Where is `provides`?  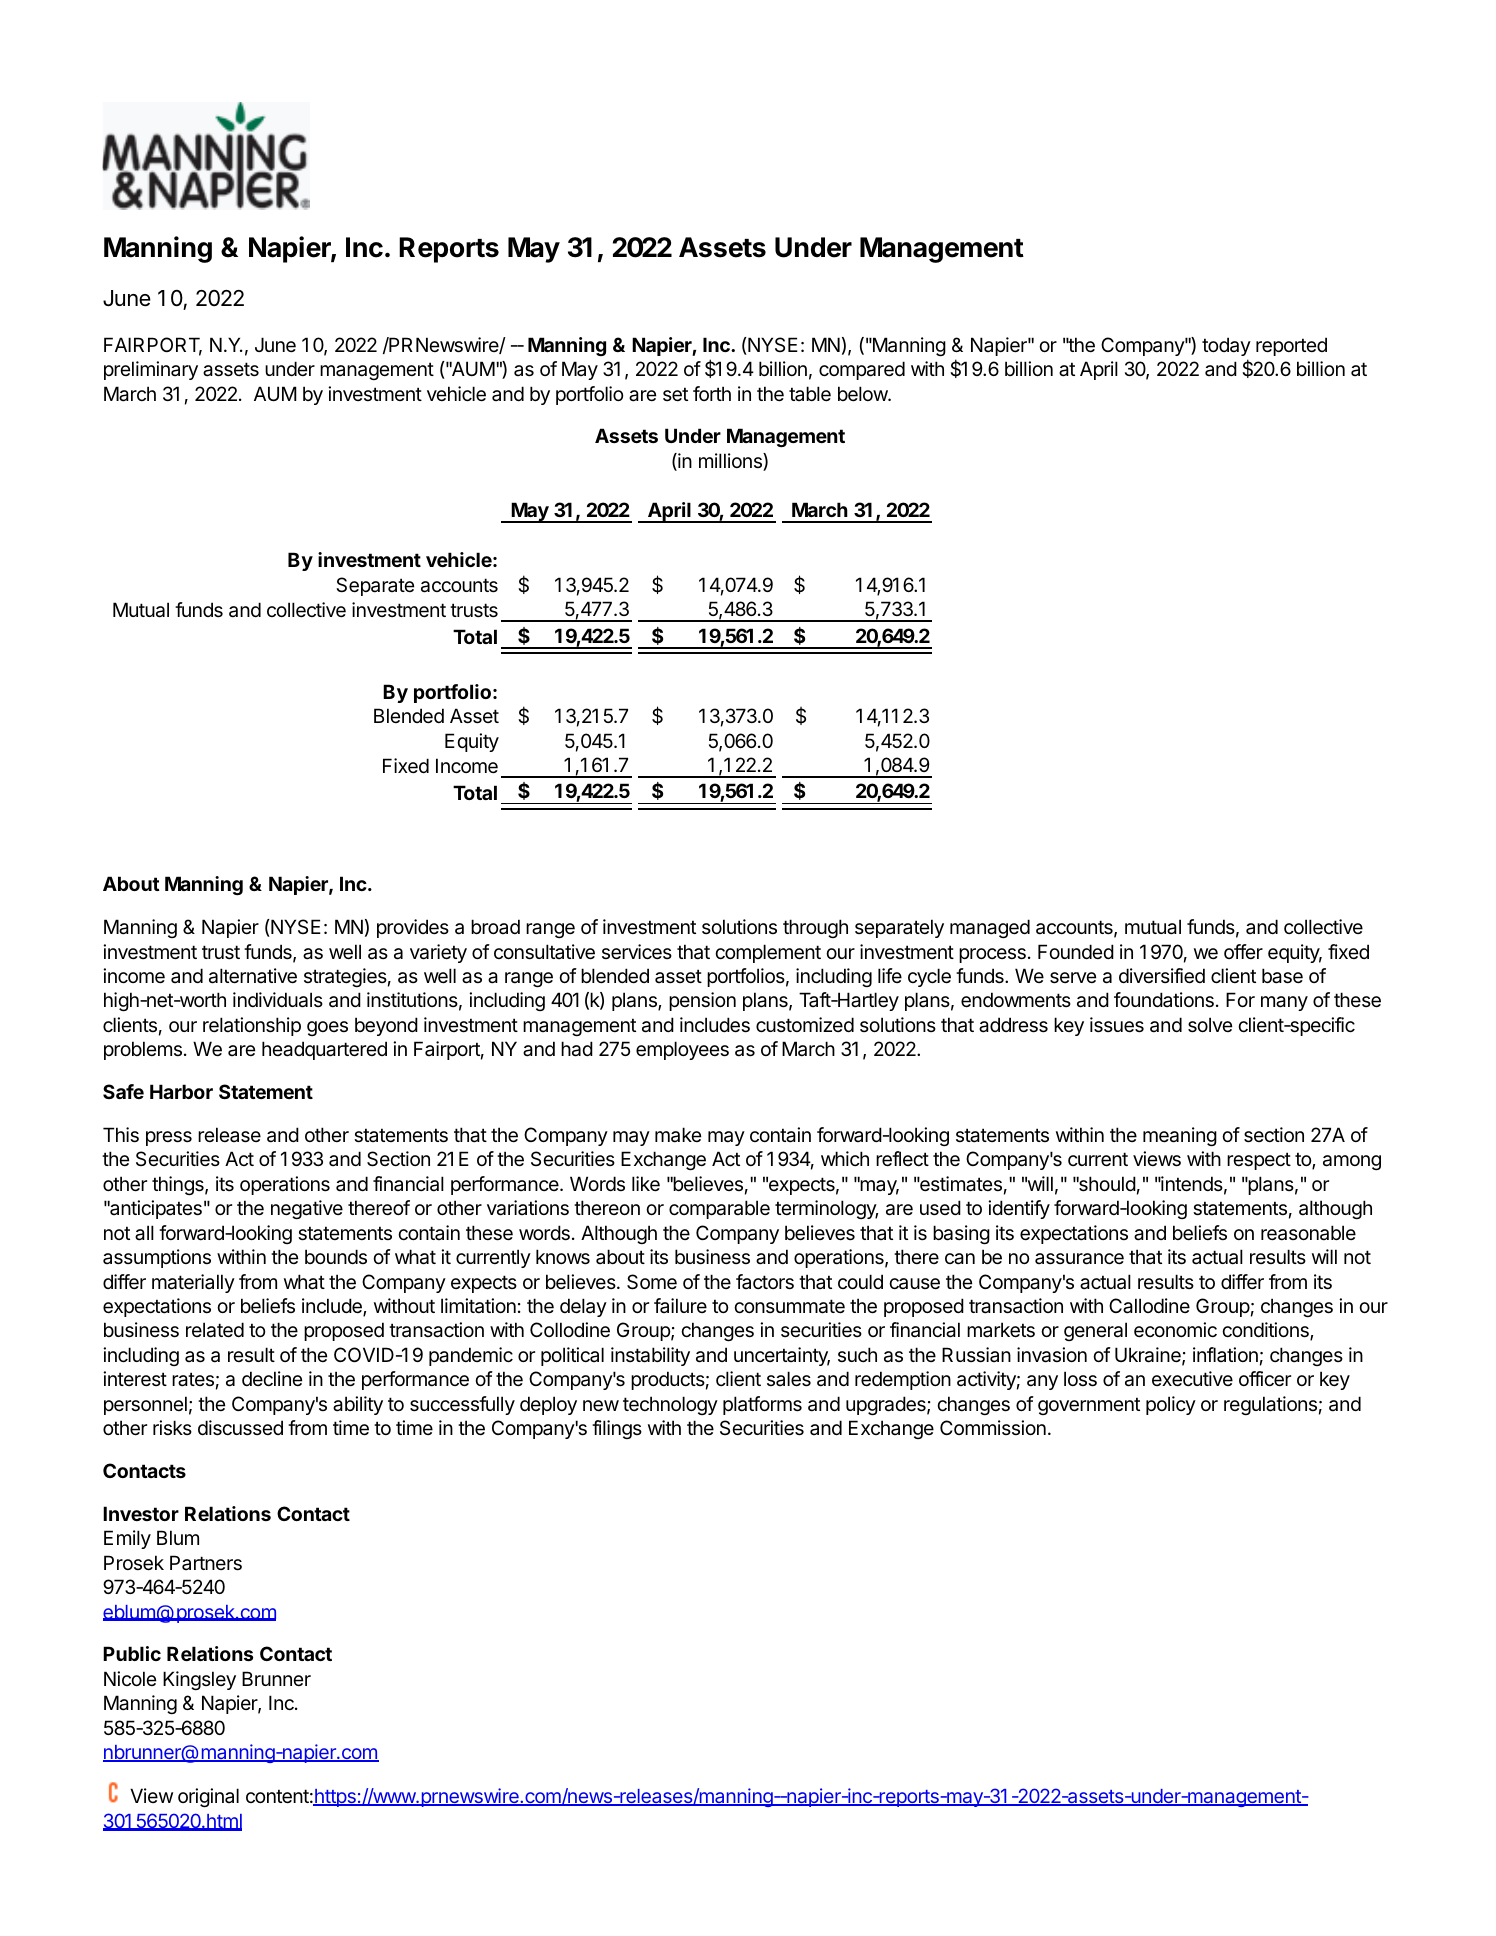
provides is located at coordinates (413, 928).
